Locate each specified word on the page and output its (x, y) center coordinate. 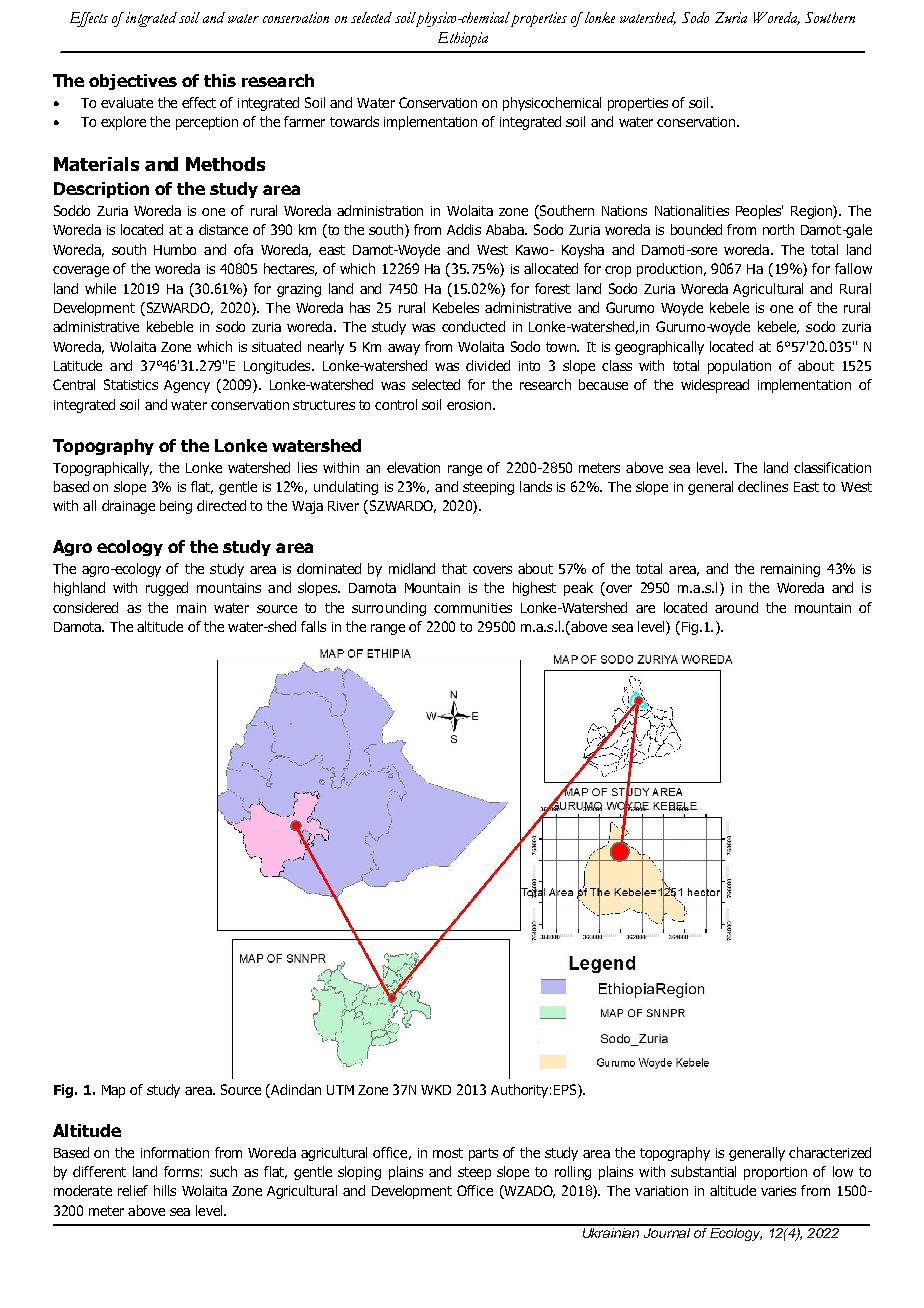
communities (473, 608)
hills (165, 1190)
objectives (133, 82)
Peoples (759, 212)
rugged (167, 589)
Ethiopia (463, 39)
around (736, 607)
